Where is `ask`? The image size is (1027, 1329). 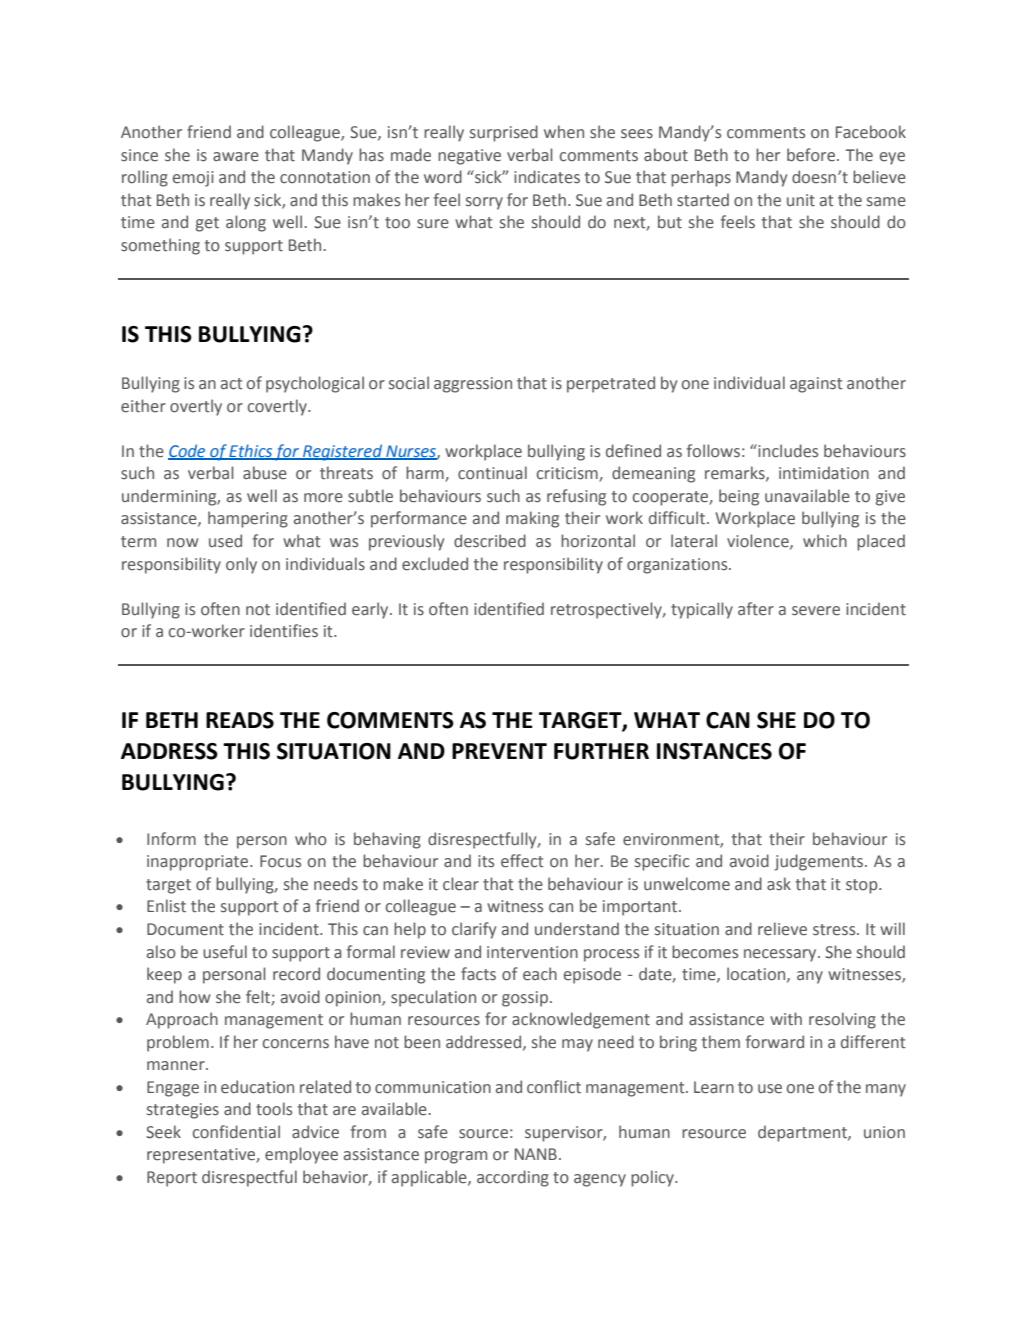
ask is located at coordinates (779, 883).
